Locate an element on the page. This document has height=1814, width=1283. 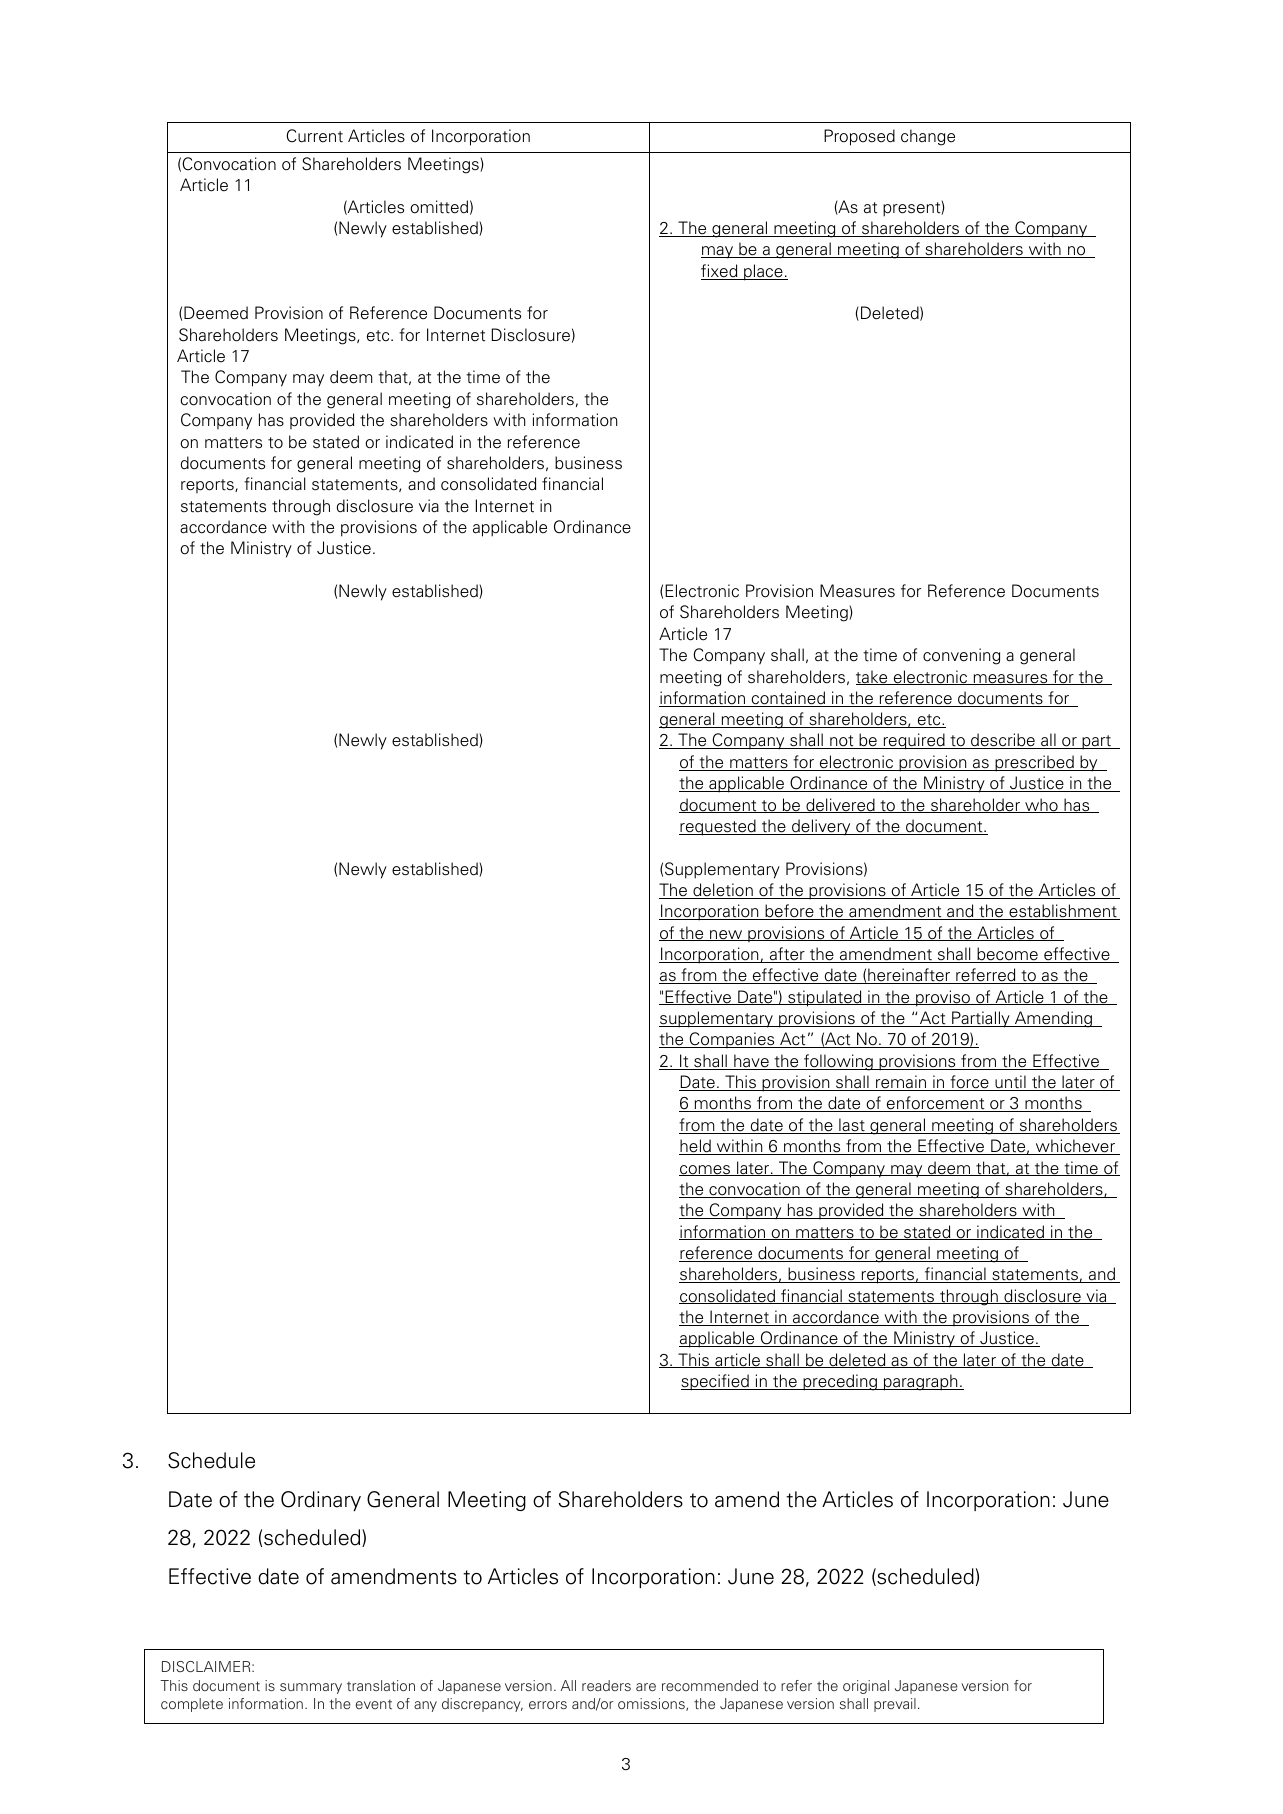
become is located at coordinates (1007, 955).
